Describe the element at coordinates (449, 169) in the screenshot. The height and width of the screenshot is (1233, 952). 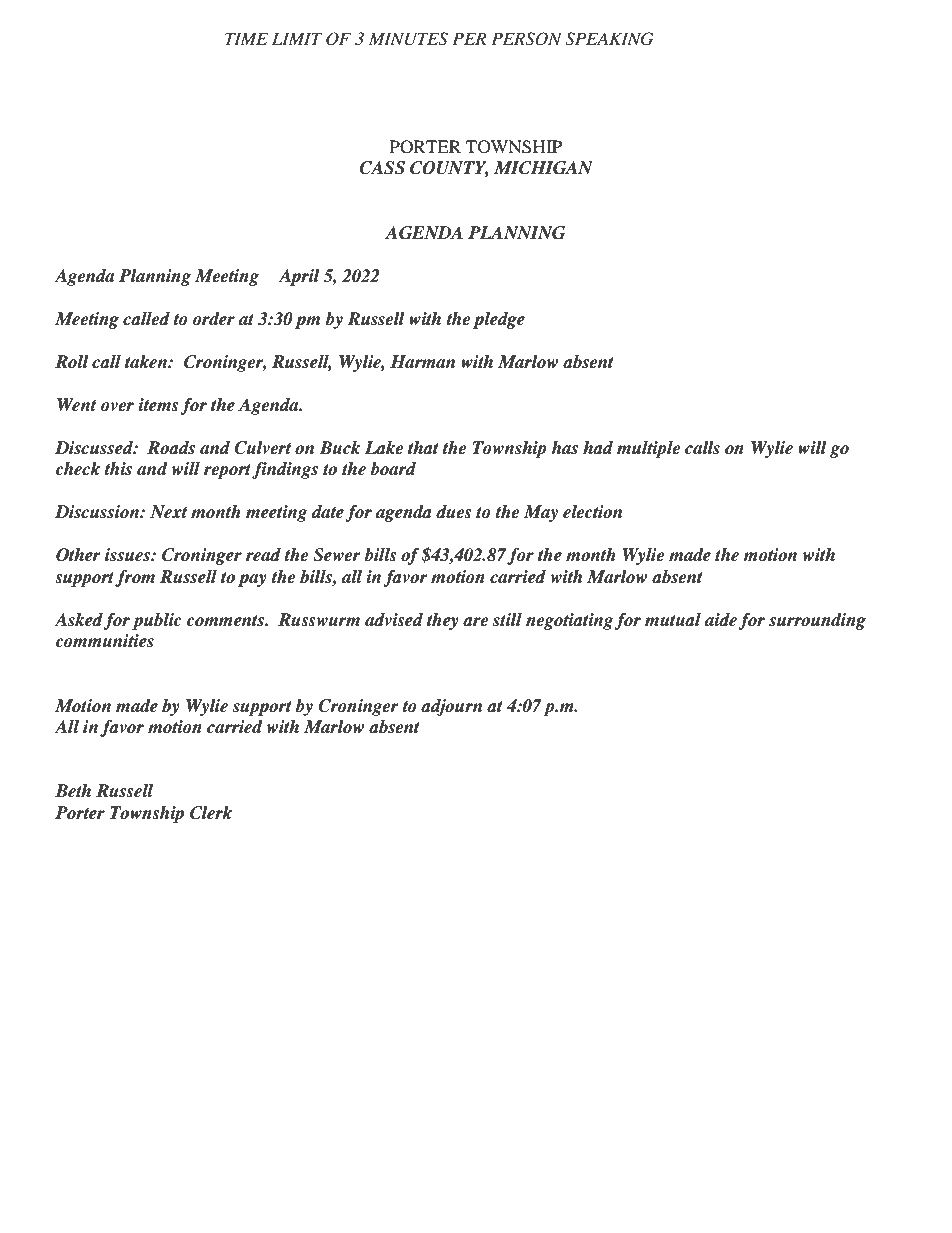
I see `COUNTY` at that location.
